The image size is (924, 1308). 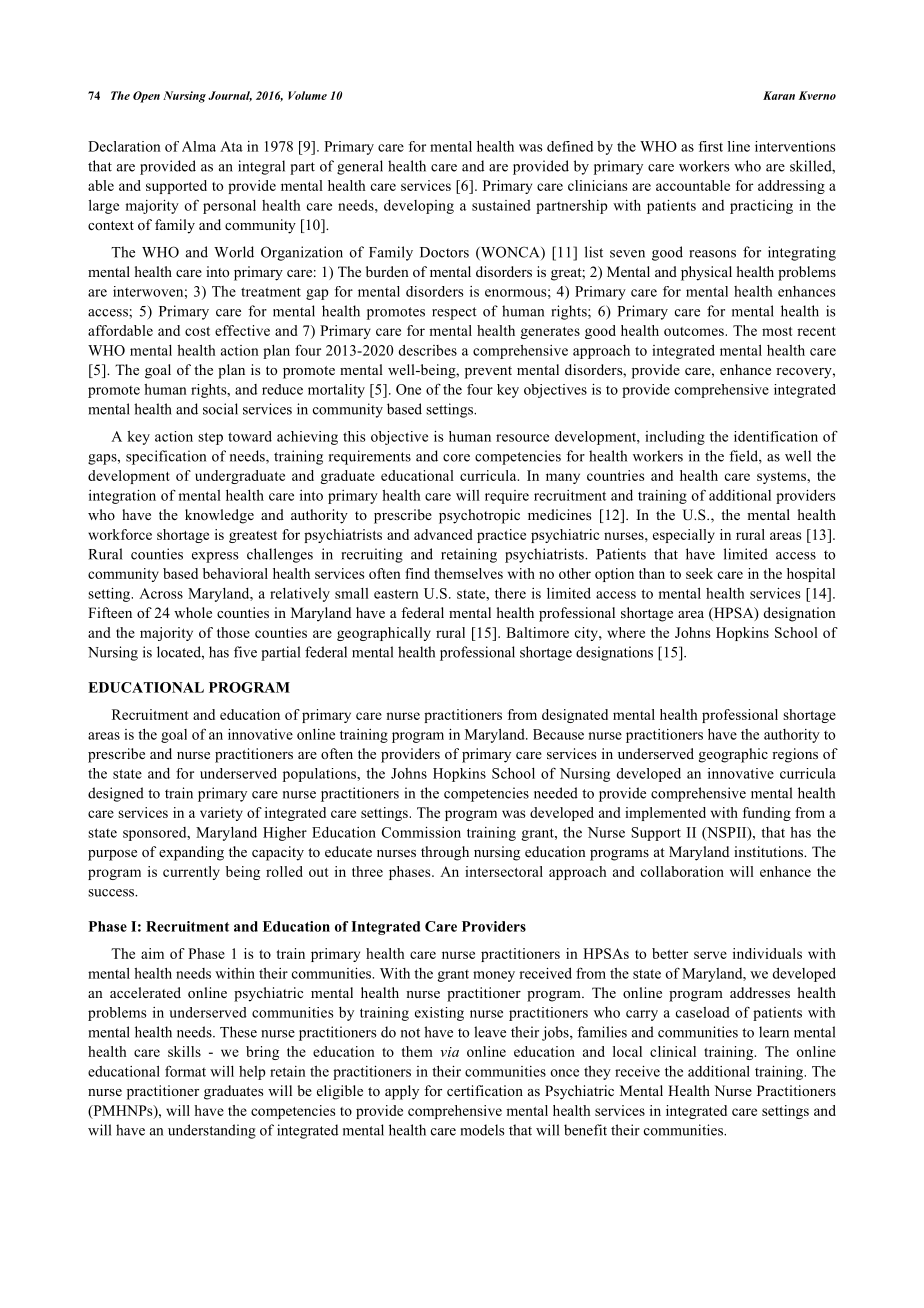 I want to click on format, so click(x=185, y=1071).
